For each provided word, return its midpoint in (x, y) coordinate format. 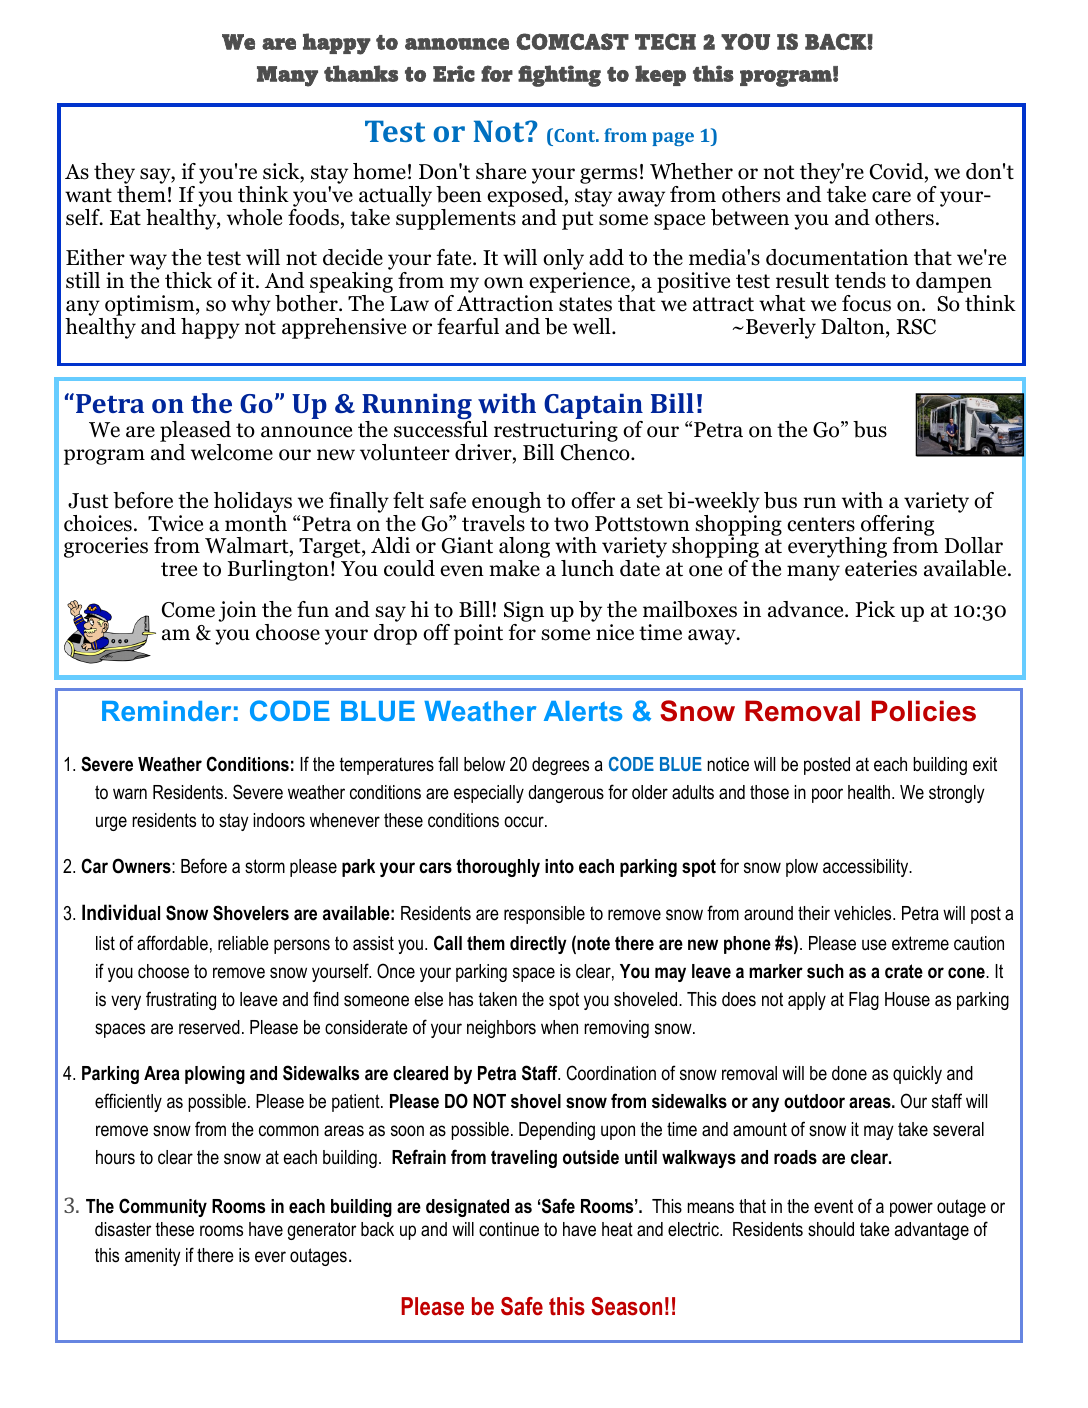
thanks (361, 73)
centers (821, 524)
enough (506, 502)
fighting (559, 76)
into (559, 866)
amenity (153, 1257)
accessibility (867, 868)
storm (265, 866)
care (891, 197)
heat (617, 1229)
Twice (175, 523)
